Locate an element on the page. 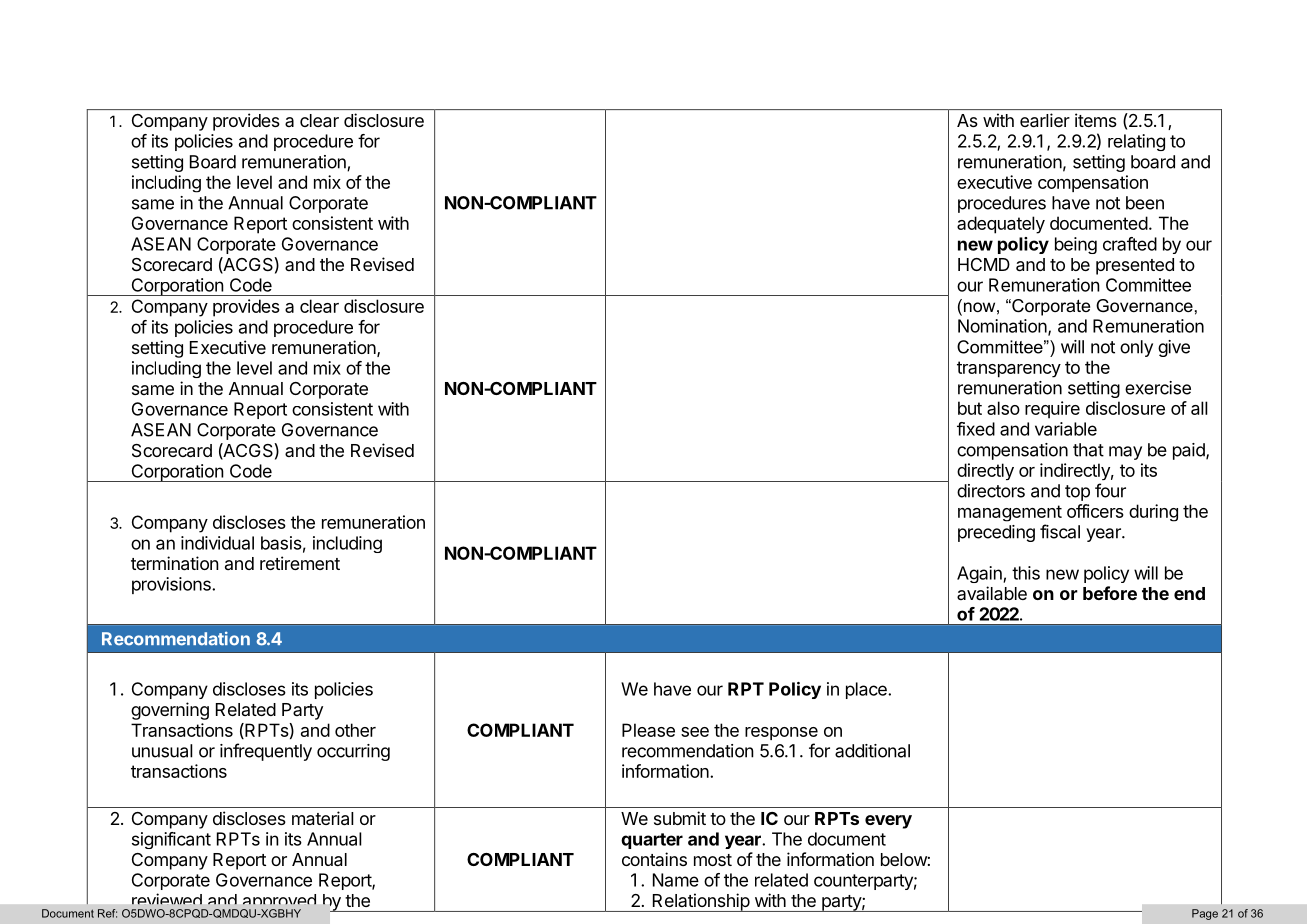 This page has height=924, width=1307. before is located at coordinates (1110, 593).
